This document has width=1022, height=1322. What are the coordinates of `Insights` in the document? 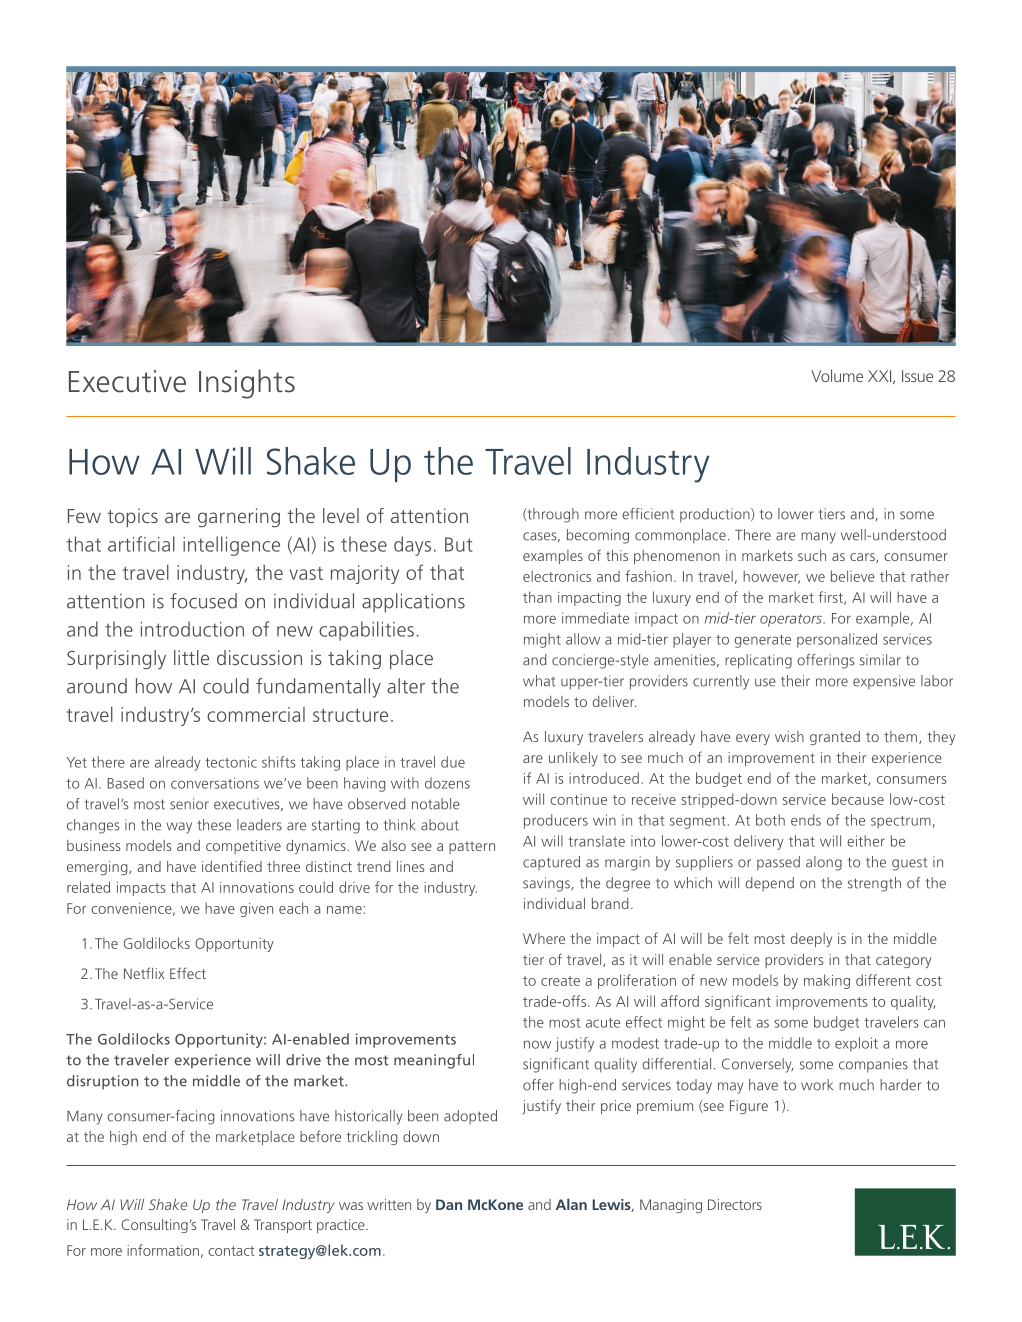 It's located at (247, 384).
